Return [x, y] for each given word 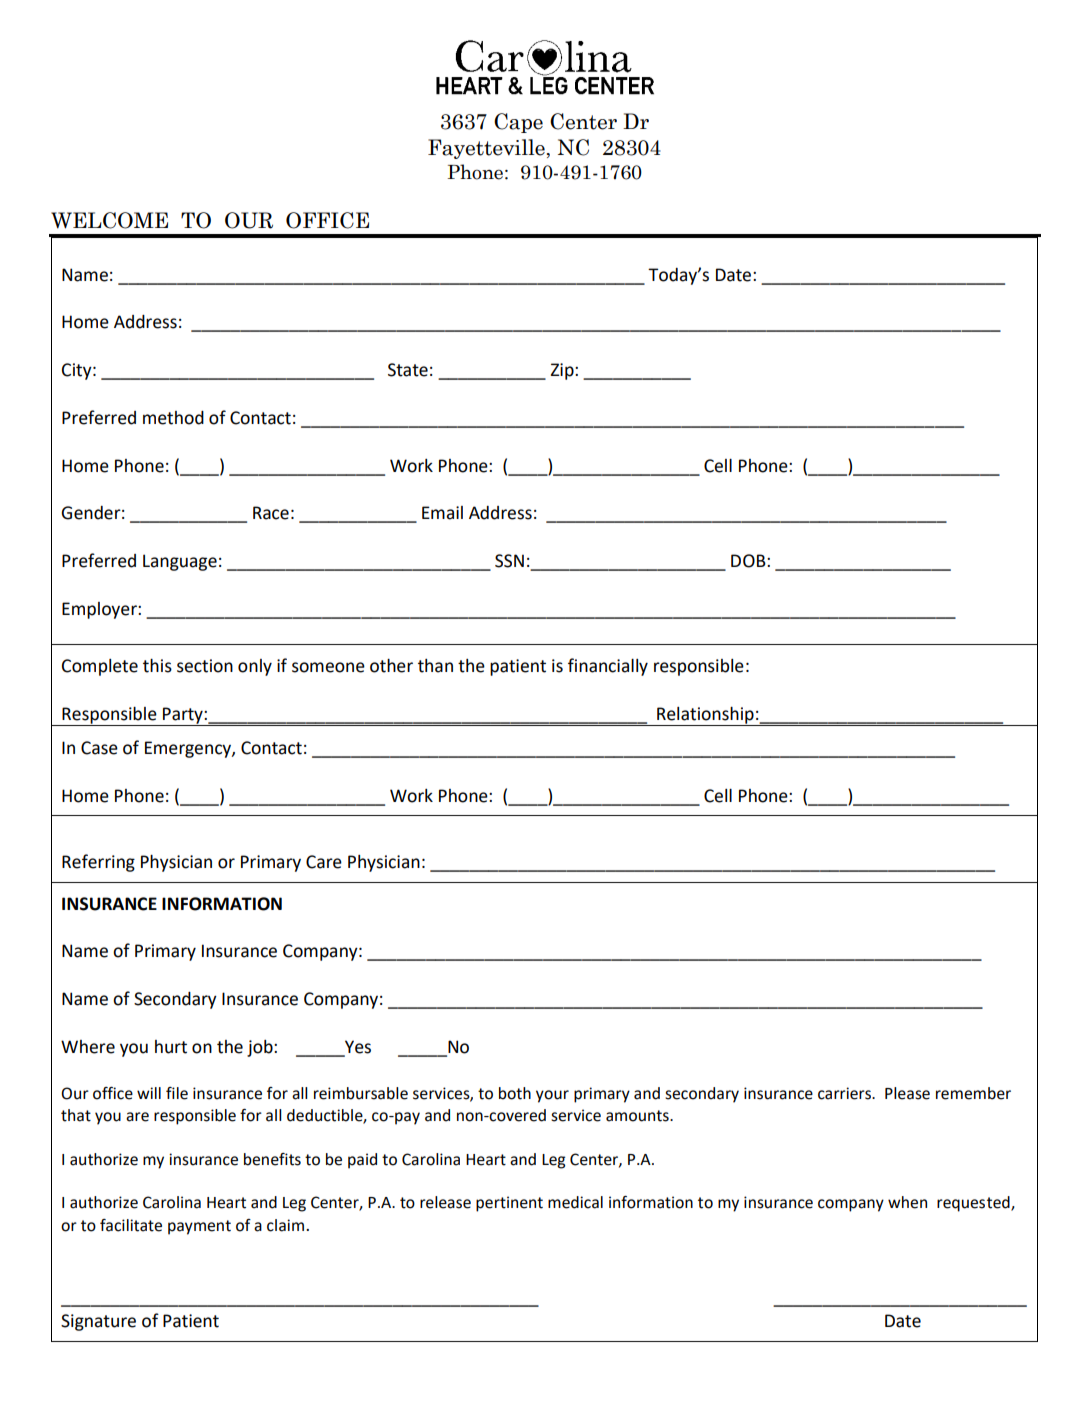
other [391, 666]
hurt [171, 1047]
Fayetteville [486, 149]
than [435, 666]
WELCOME [109, 220]
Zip [563, 371]
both [515, 1093]
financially [608, 667]
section [205, 666]
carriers [846, 1093]
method [173, 418]
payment [199, 1227]
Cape [518, 123]
